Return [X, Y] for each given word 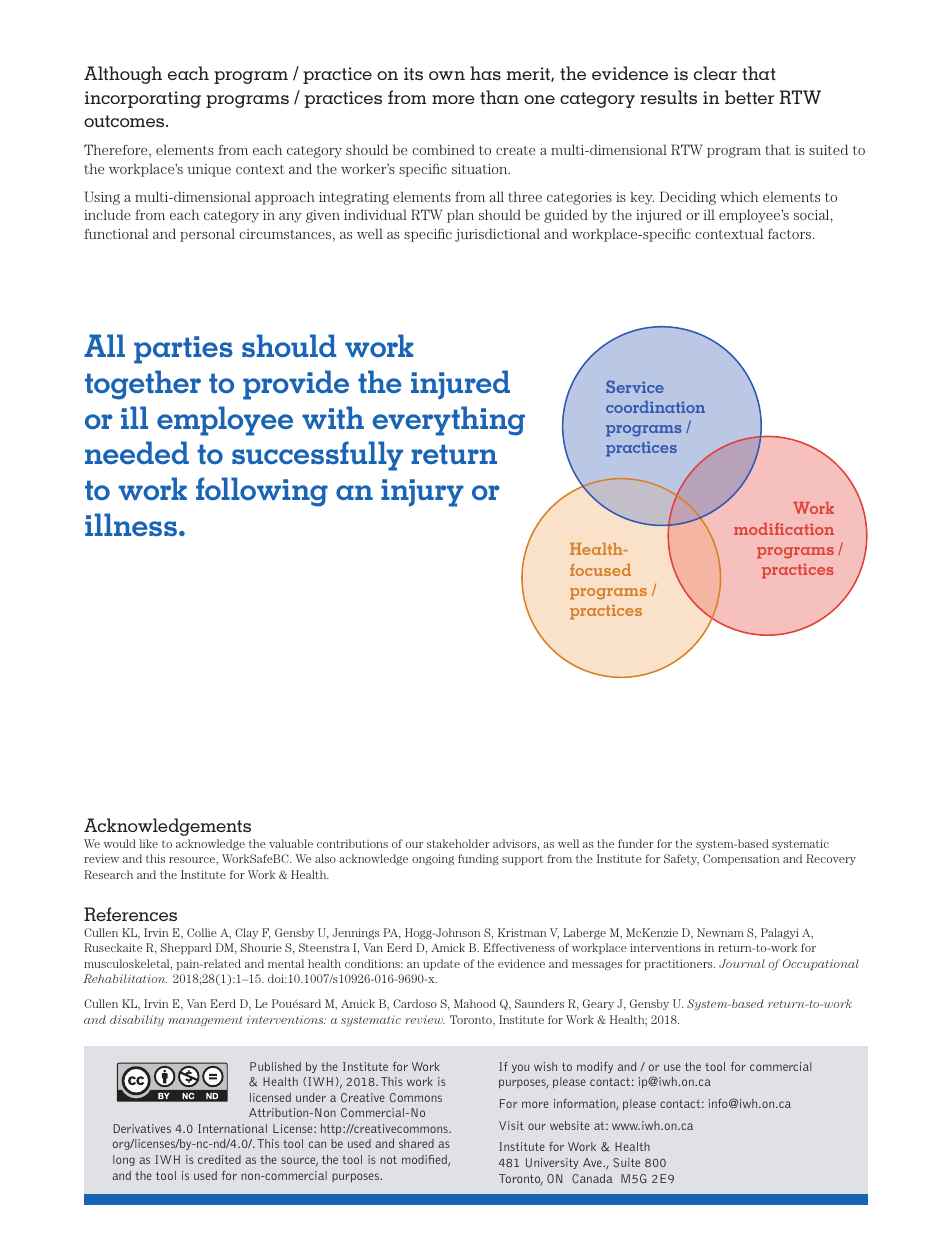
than [499, 97]
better [749, 97]
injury [422, 493]
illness [131, 524]
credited [219, 1159]
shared [416, 1143]
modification [784, 529]
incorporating [143, 99]
